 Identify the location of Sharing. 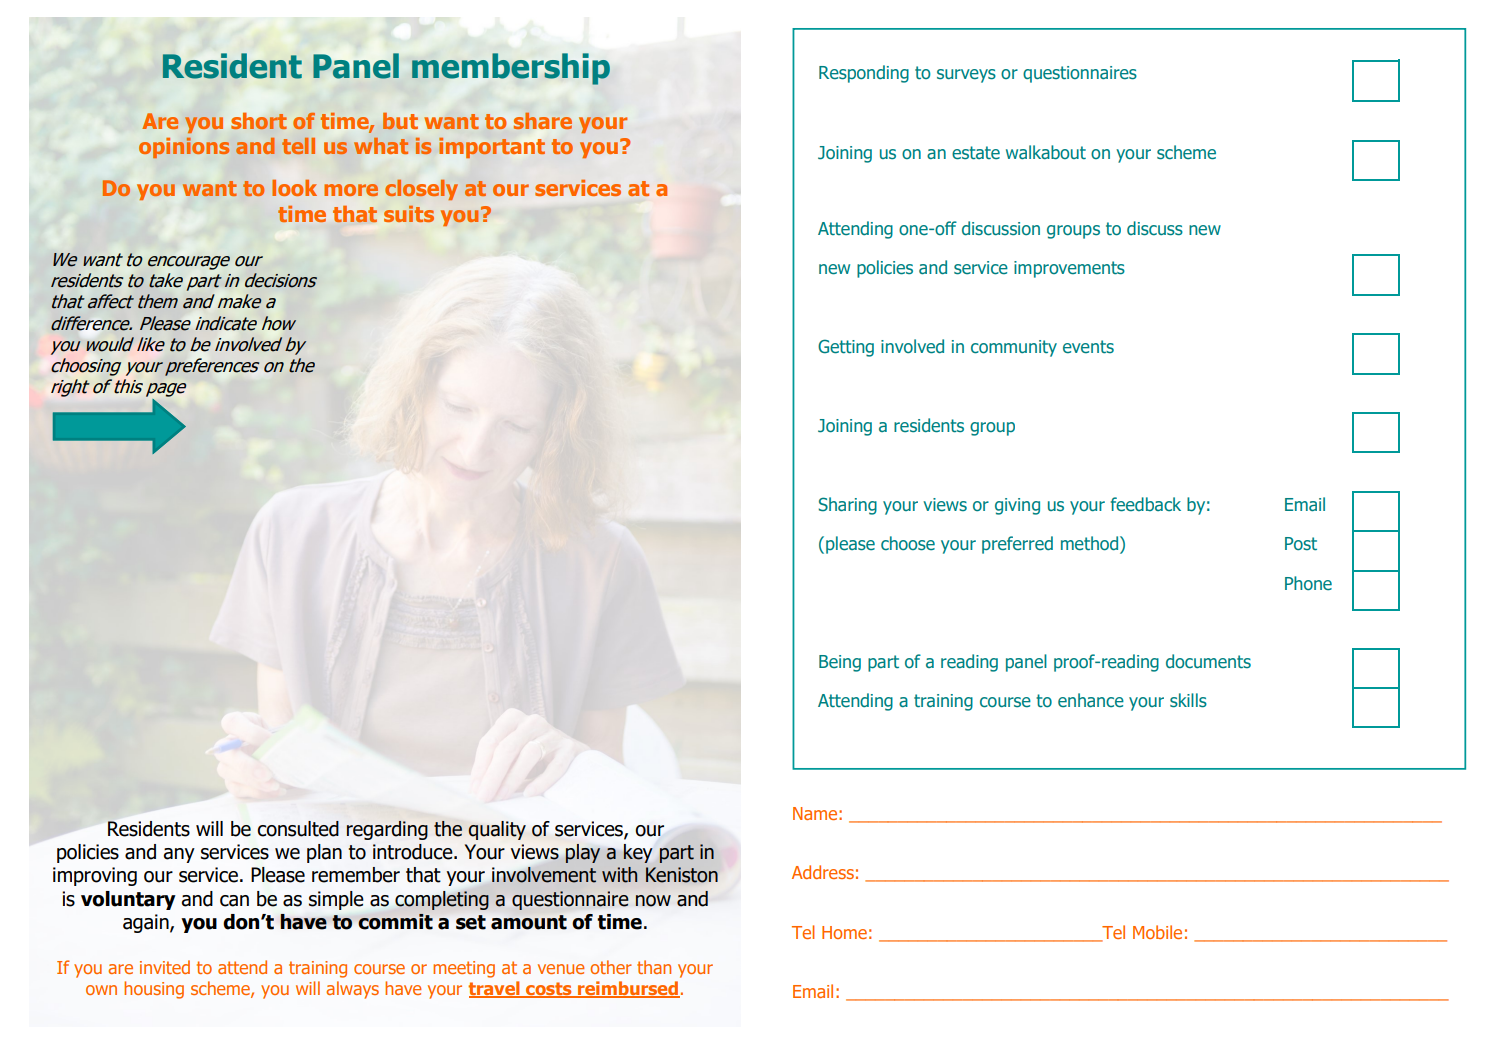
(848, 506).
